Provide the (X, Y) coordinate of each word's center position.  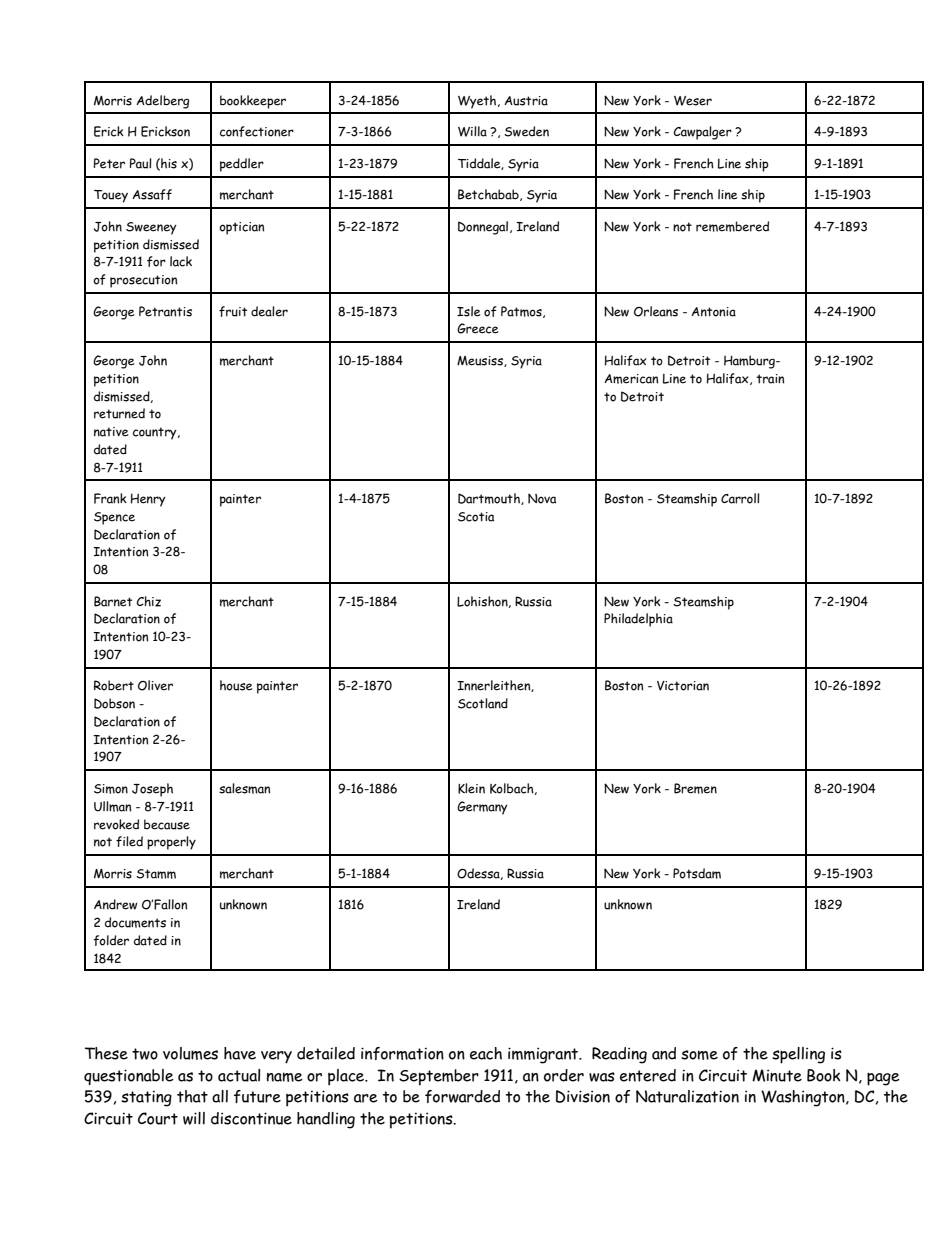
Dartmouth (490, 499)
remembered (732, 226)
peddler (242, 165)
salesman (244, 788)
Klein (471, 788)
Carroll (740, 498)
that (192, 1096)
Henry (148, 500)
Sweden (526, 131)
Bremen (695, 788)
